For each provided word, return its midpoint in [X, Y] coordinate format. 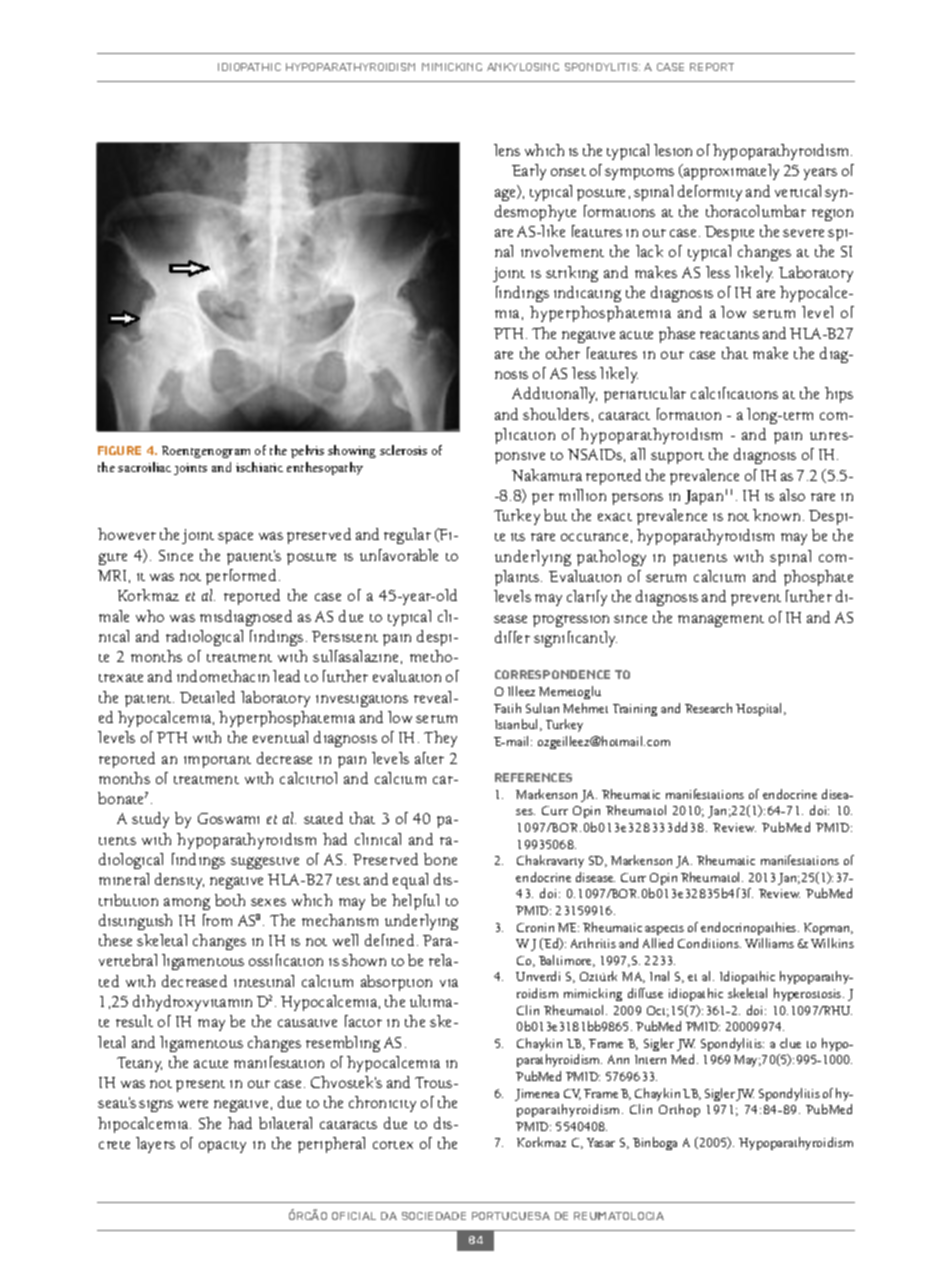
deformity [710, 193]
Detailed [207, 697]
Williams [769, 943]
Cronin [535, 927]
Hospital [760, 709]
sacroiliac [144, 467]
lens [507, 150]
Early [529, 172]
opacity [222, 1147]
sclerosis [403, 450]
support [677, 458]
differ [512, 637]
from [217, 920]
